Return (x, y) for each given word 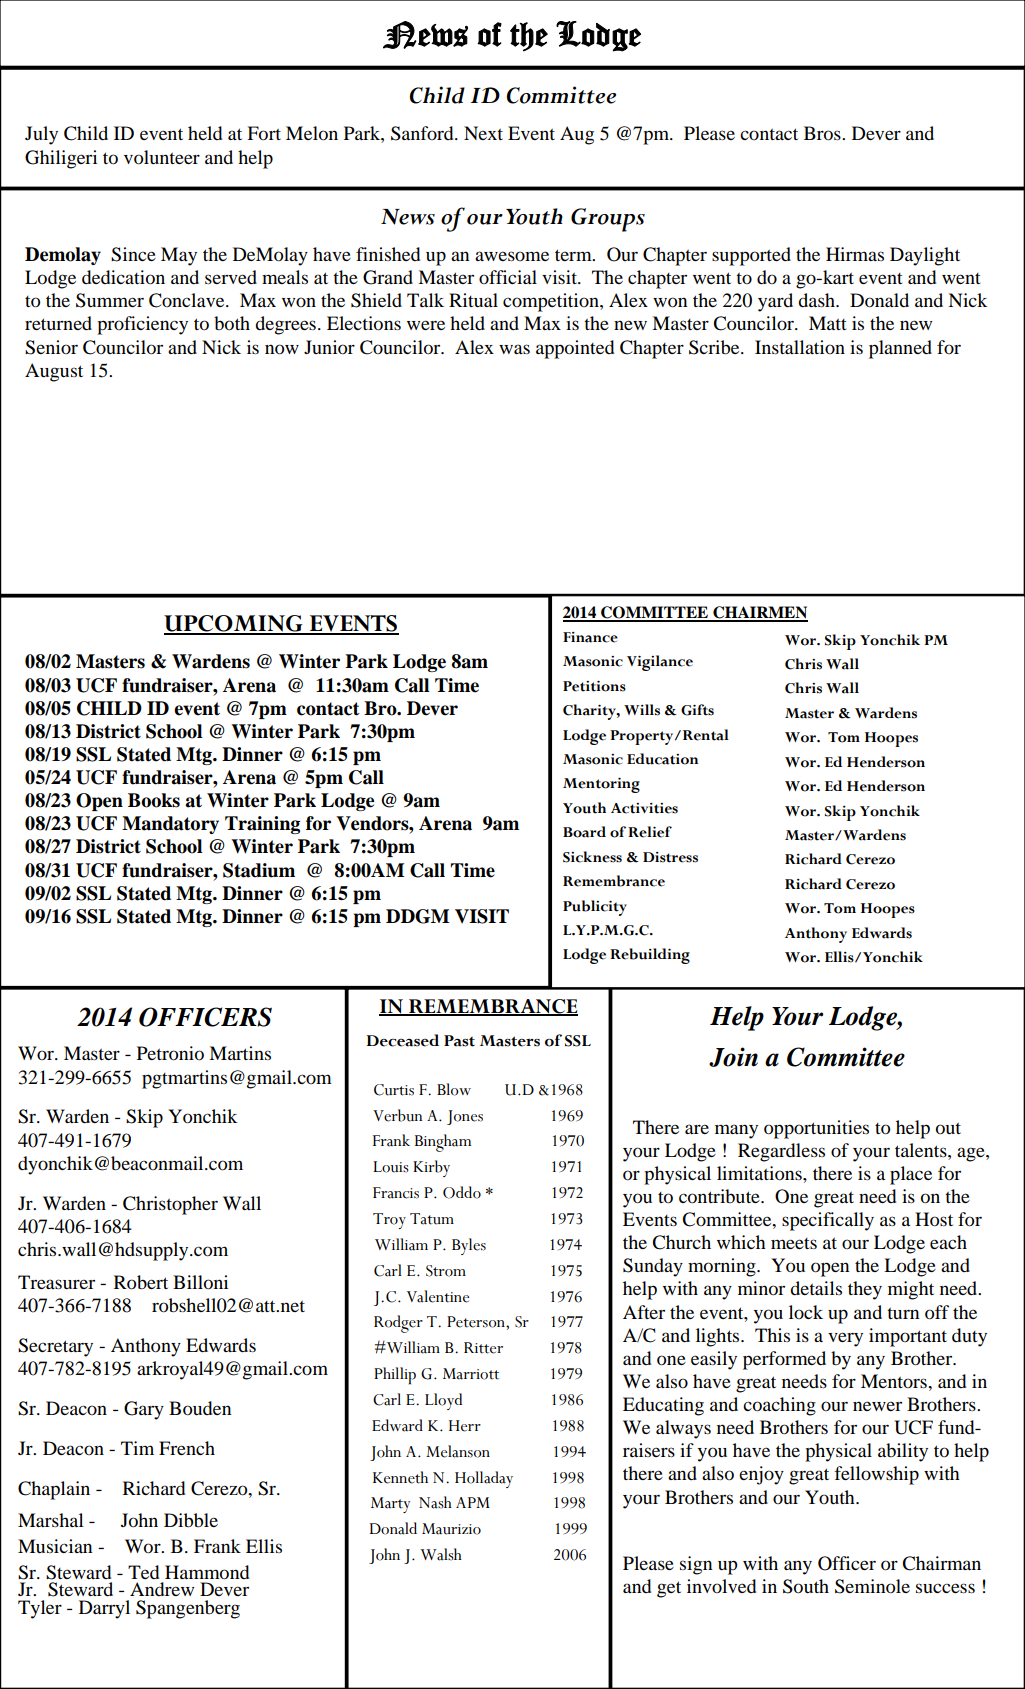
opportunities (816, 1129)
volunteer (162, 157)
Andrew (162, 1589)
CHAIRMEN (759, 613)
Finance (590, 637)
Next (483, 133)
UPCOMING (234, 624)
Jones (465, 1117)
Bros (823, 133)
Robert (141, 1282)
